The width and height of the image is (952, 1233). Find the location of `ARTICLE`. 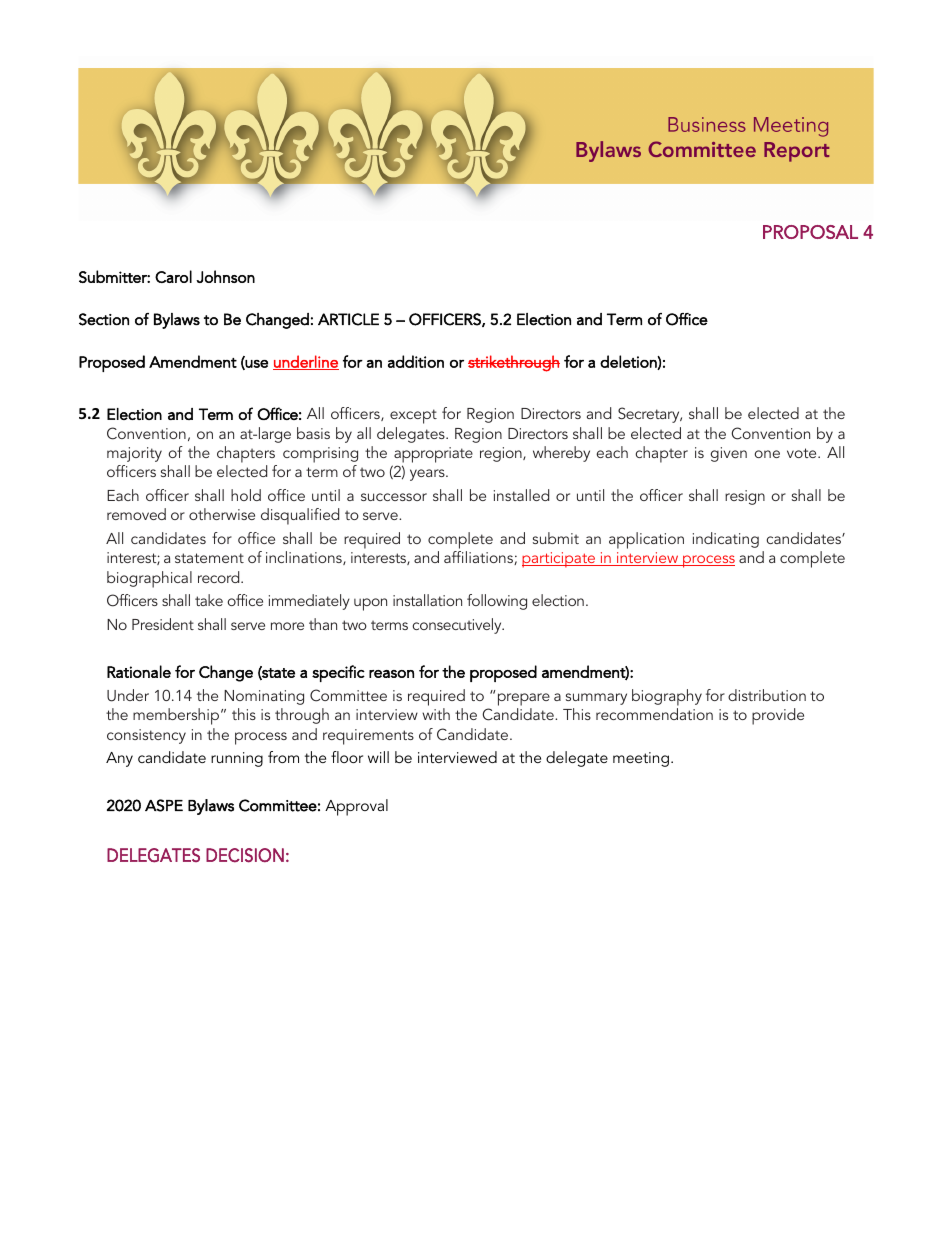

ARTICLE is located at coordinates (348, 319).
